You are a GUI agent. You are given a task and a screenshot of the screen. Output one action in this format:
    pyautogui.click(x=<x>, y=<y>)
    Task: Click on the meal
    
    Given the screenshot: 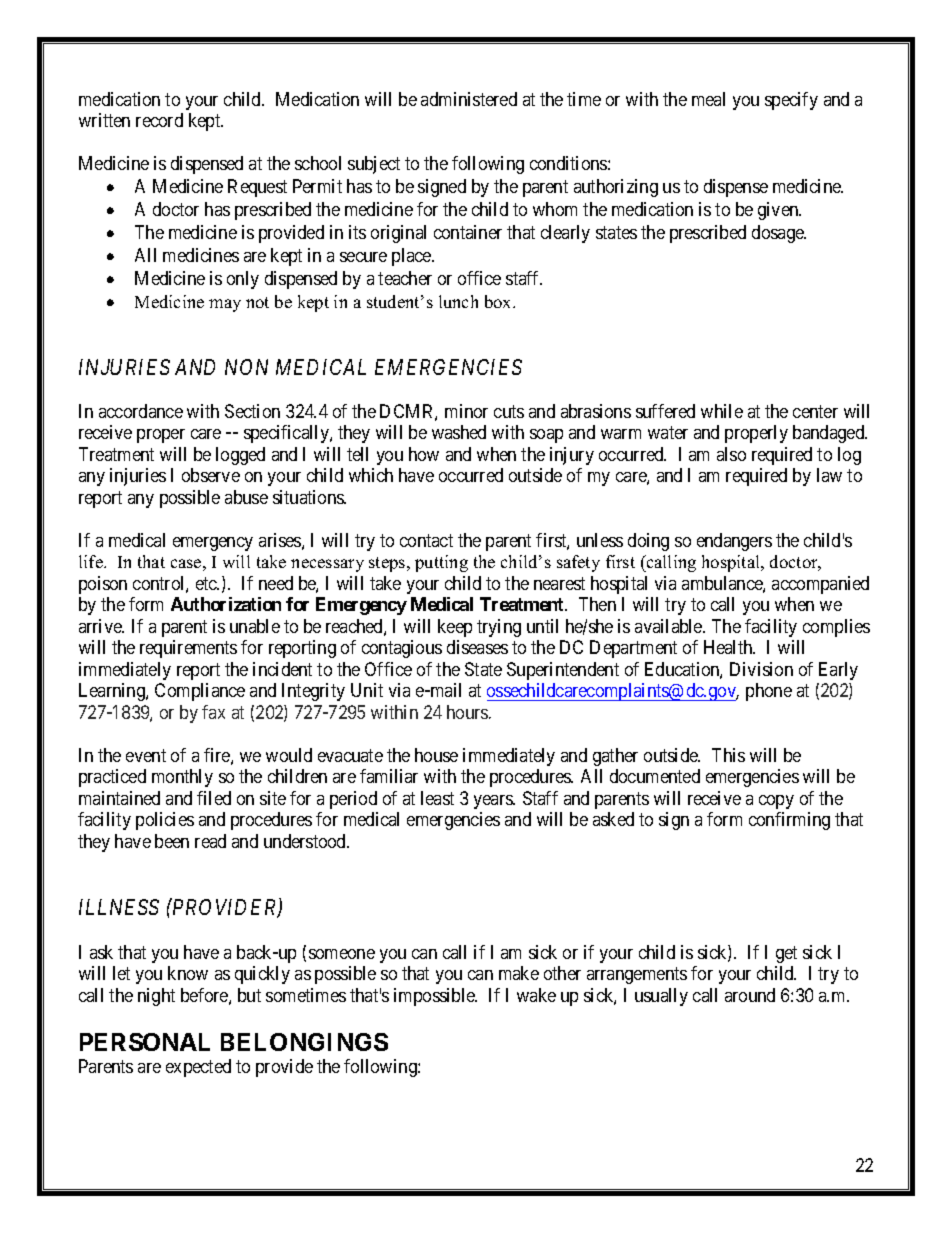 What is the action you would take?
    pyautogui.click(x=708, y=99)
